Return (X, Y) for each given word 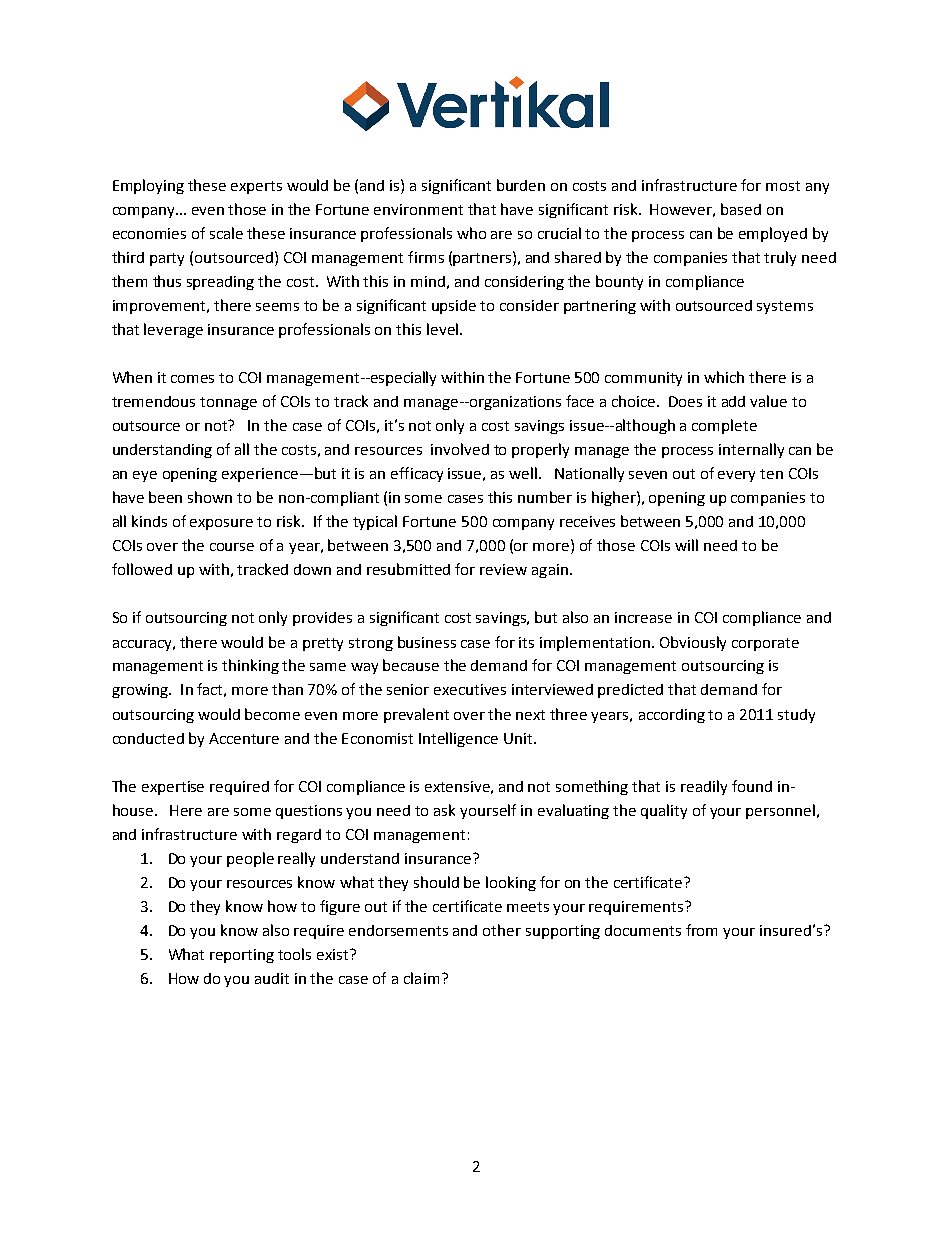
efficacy (417, 474)
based (741, 209)
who (471, 233)
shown (210, 497)
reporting (242, 956)
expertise (173, 788)
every (736, 476)
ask (444, 810)
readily (704, 787)
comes (192, 379)
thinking (250, 666)
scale (226, 233)
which (724, 377)
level (442, 329)
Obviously (693, 643)
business (427, 642)
